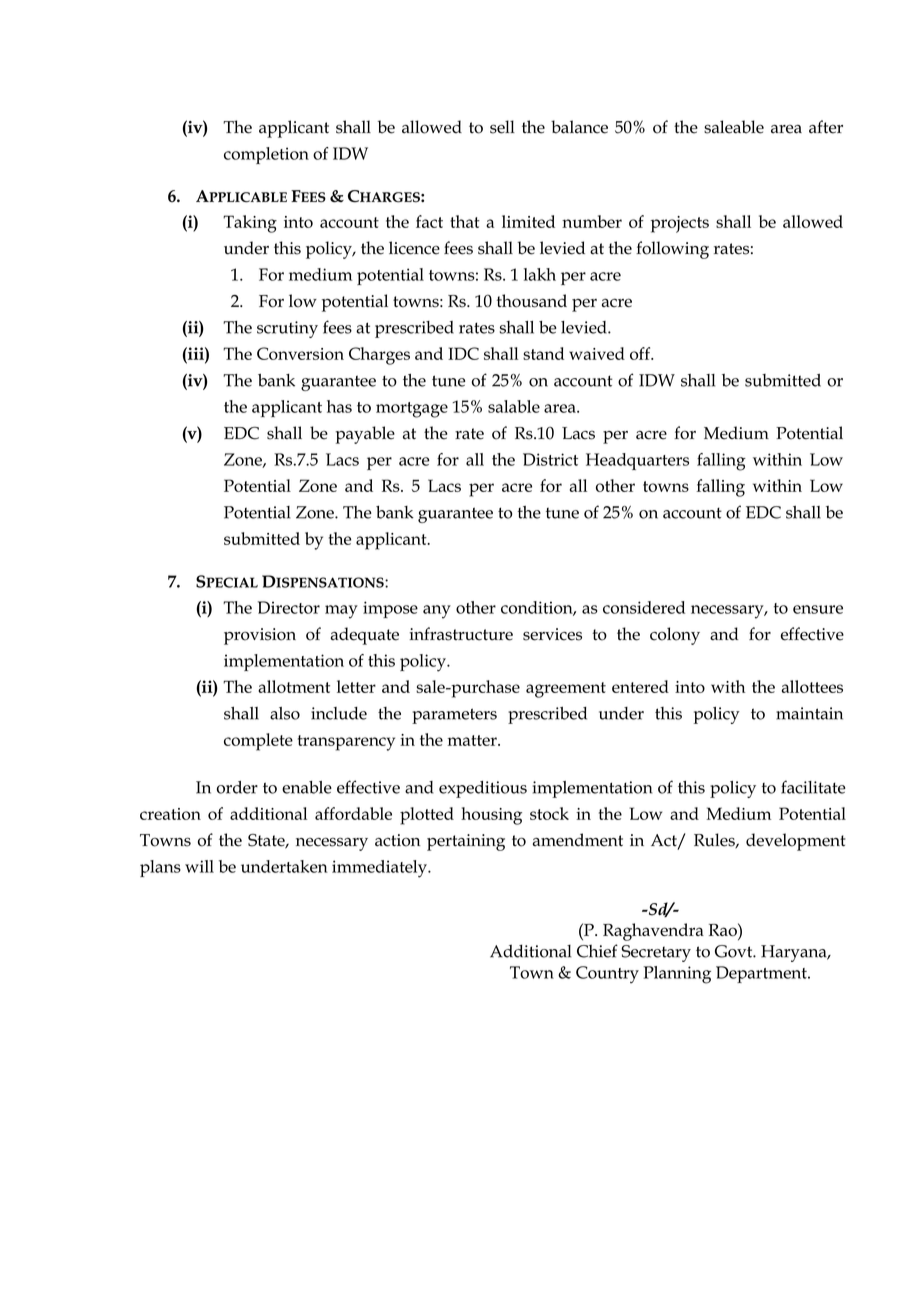 This image has height=1308, width=924. What do you see at coordinates (258, 742) in the image?
I see `complete` at bounding box center [258, 742].
